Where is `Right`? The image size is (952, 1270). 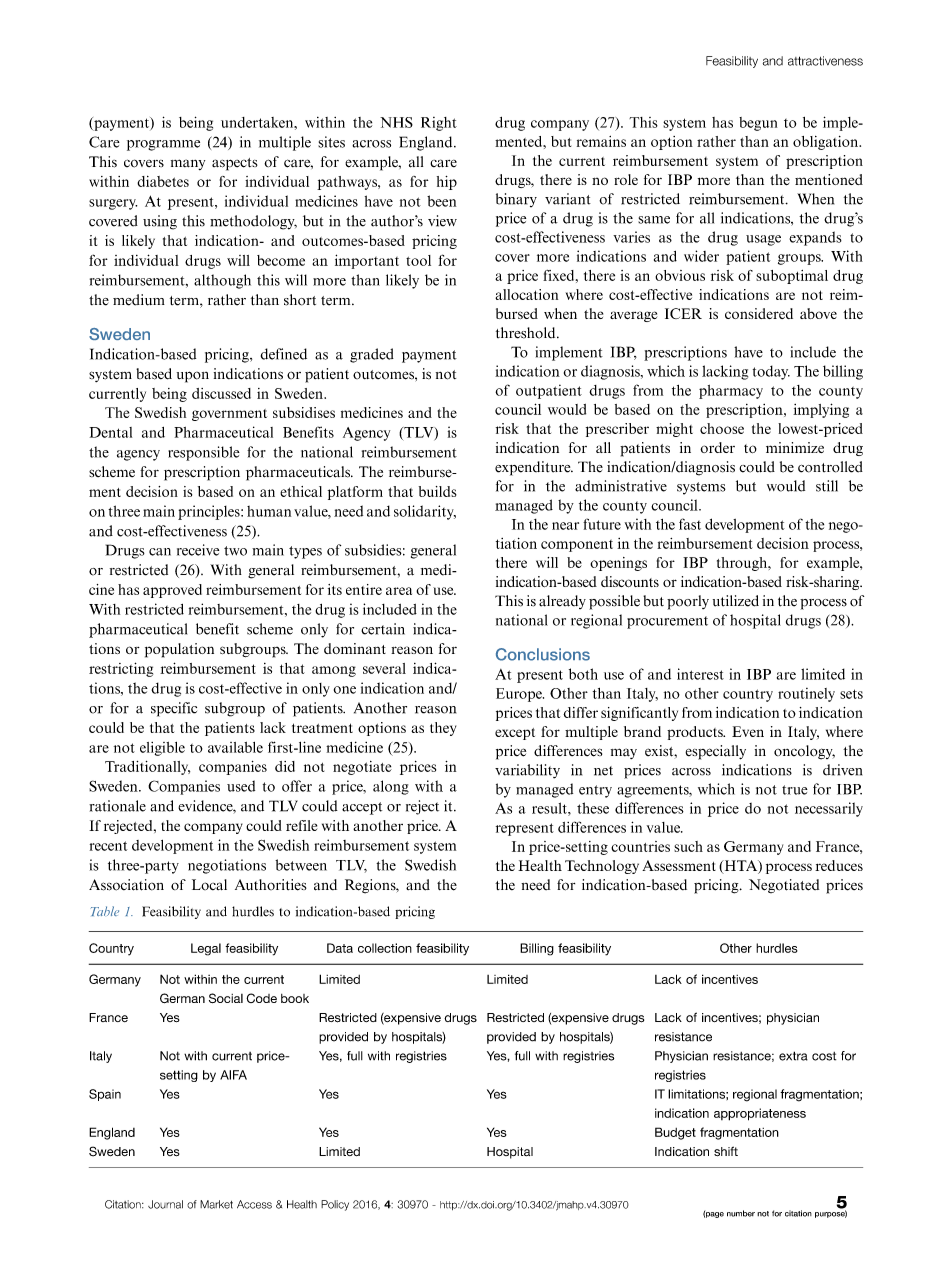 Right is located at coordinates (439, 124).
